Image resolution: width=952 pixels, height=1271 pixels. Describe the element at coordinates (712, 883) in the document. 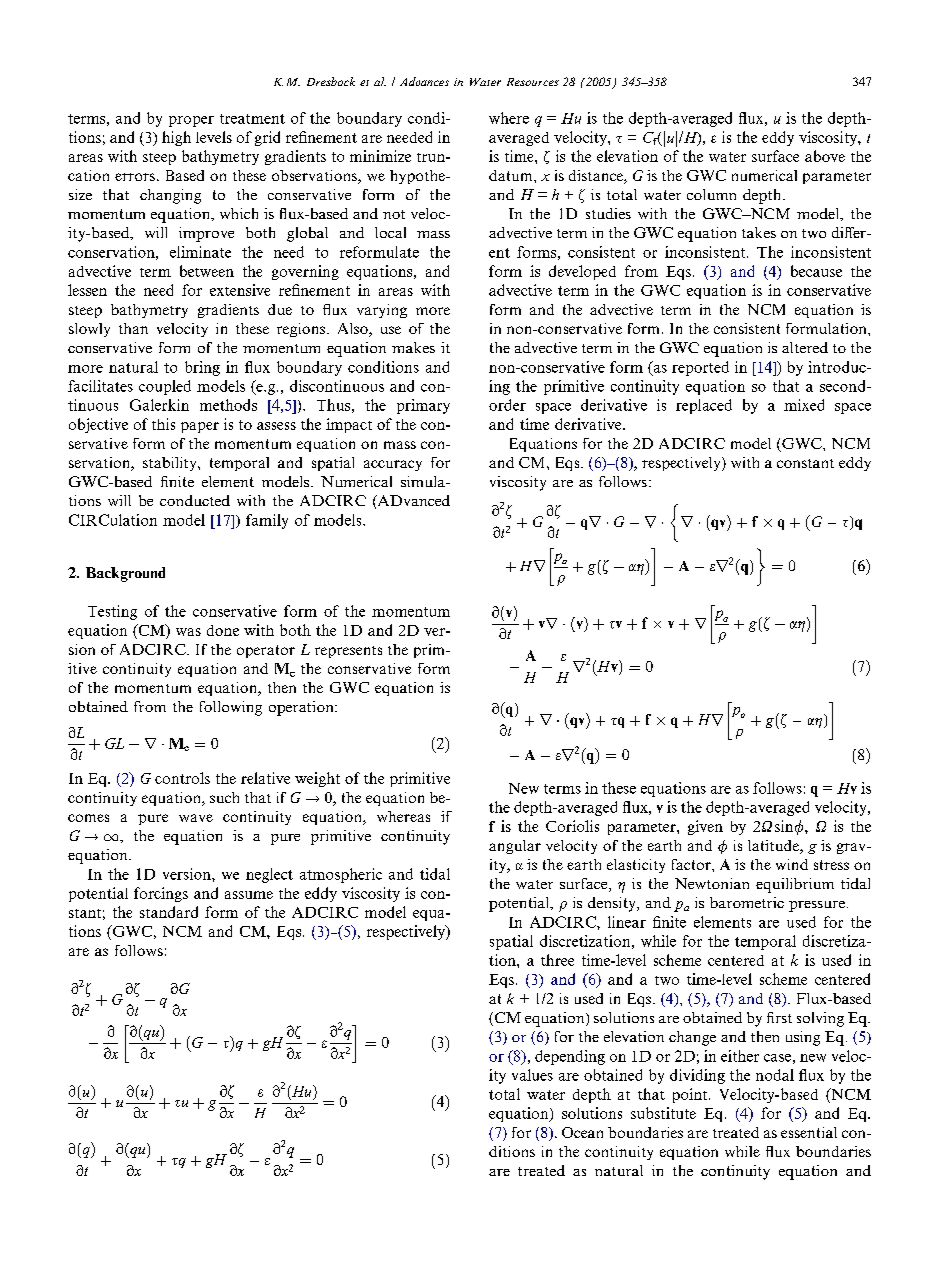

I see `Newtonian` at that location.
